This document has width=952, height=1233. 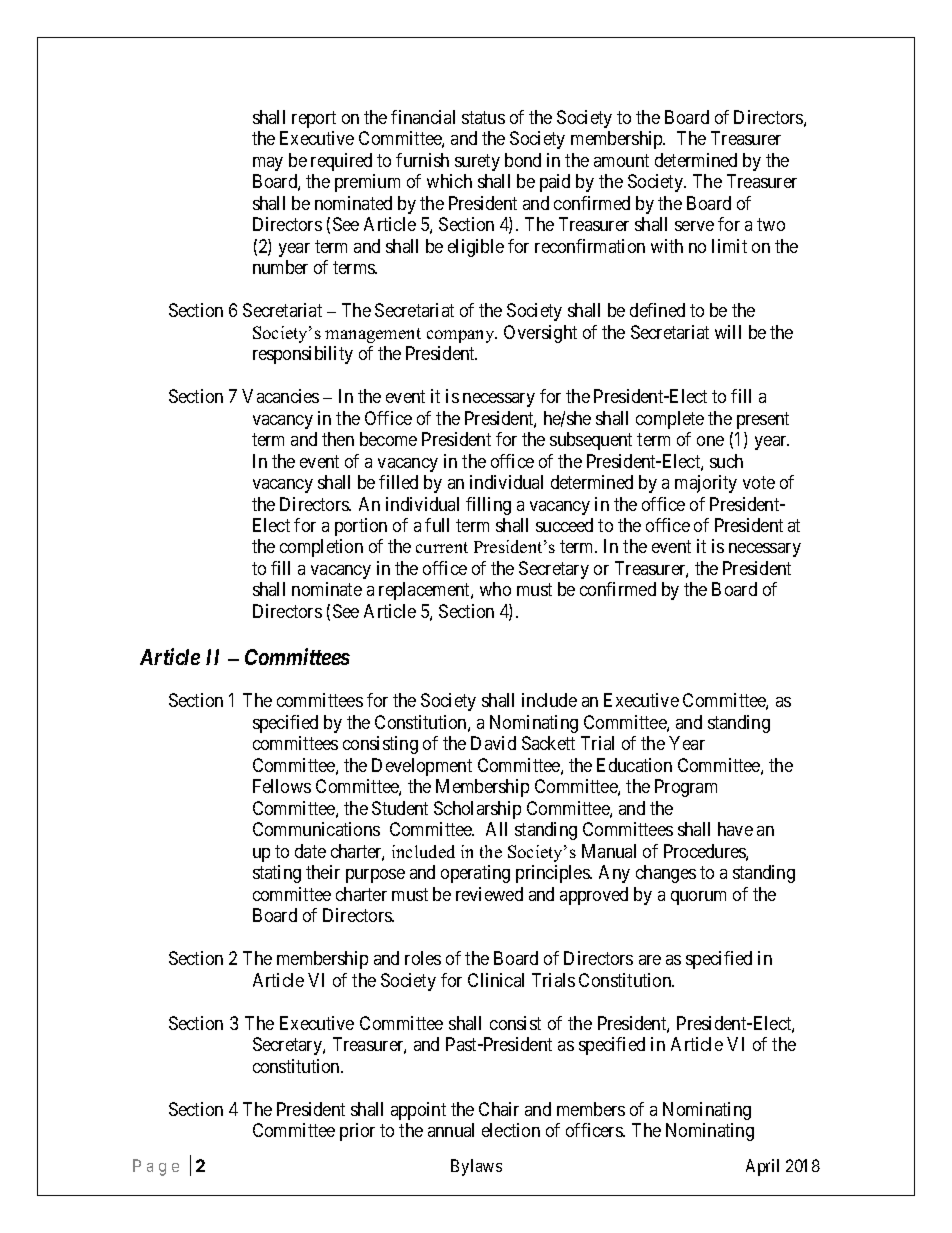 I want to click on required, so click(x=341, y=162).
